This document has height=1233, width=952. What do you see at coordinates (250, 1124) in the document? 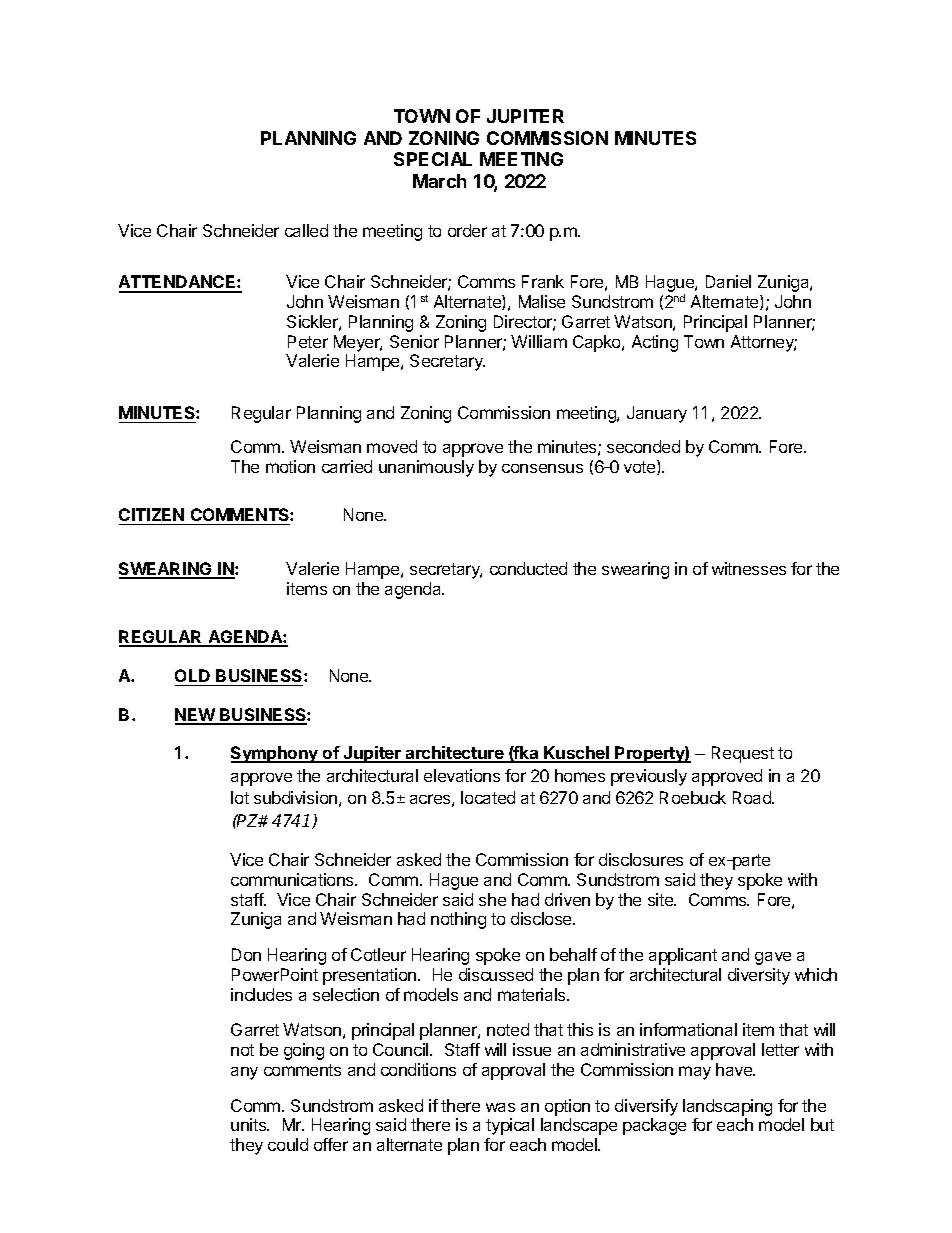
I see `units` at bounding box center [250, 1124].
